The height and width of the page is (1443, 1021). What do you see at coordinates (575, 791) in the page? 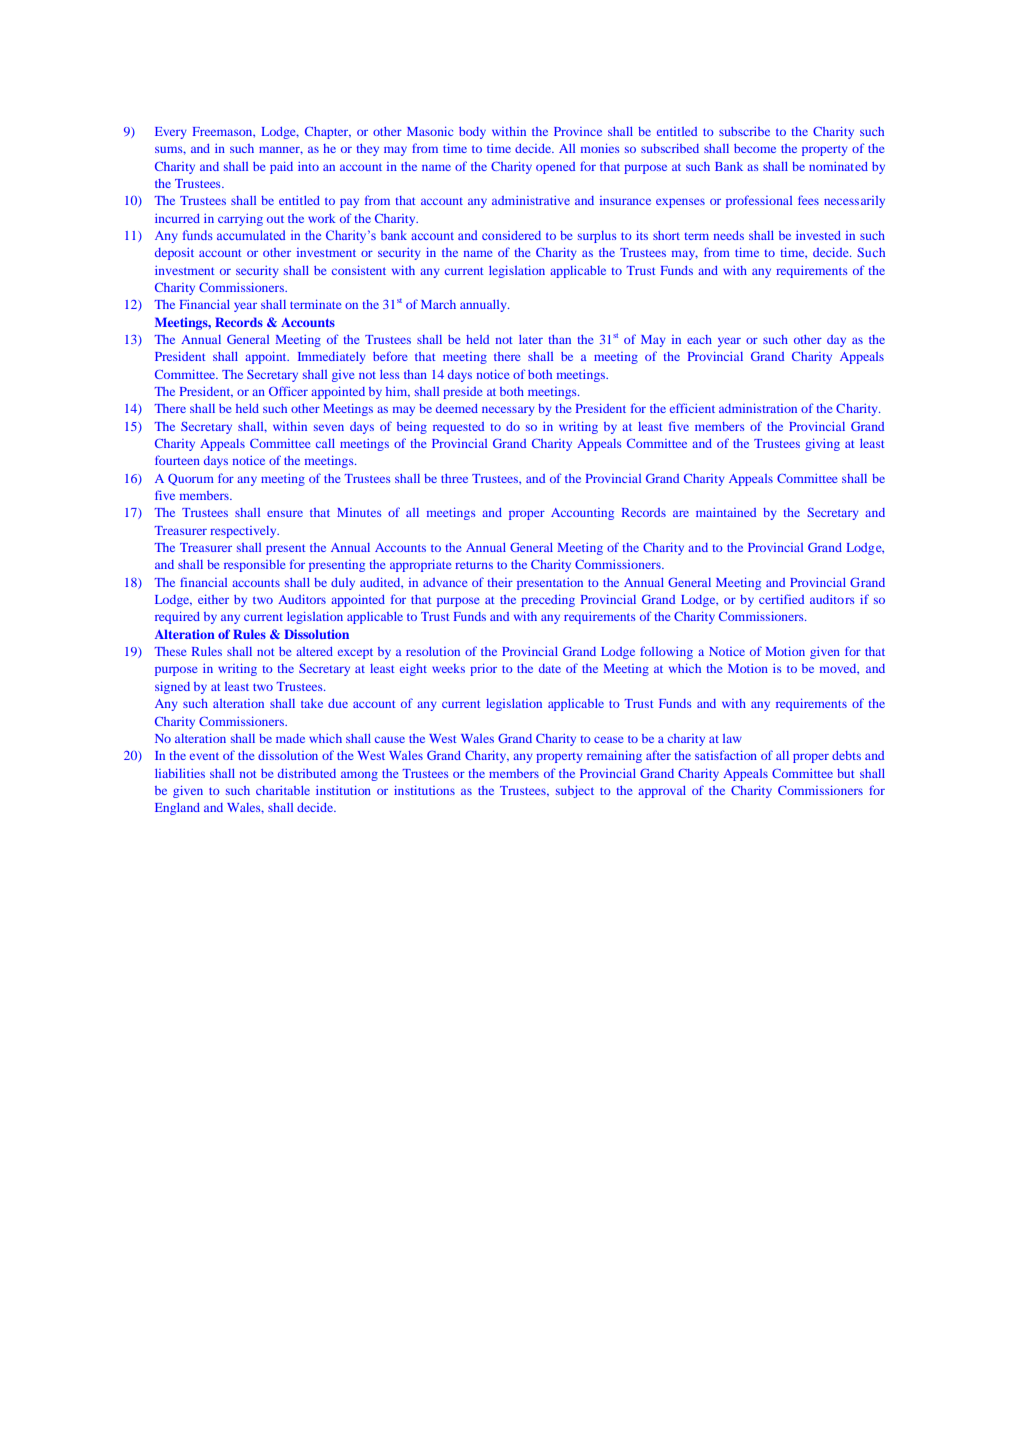
I see `subject` at bounding box center [575, 791].
